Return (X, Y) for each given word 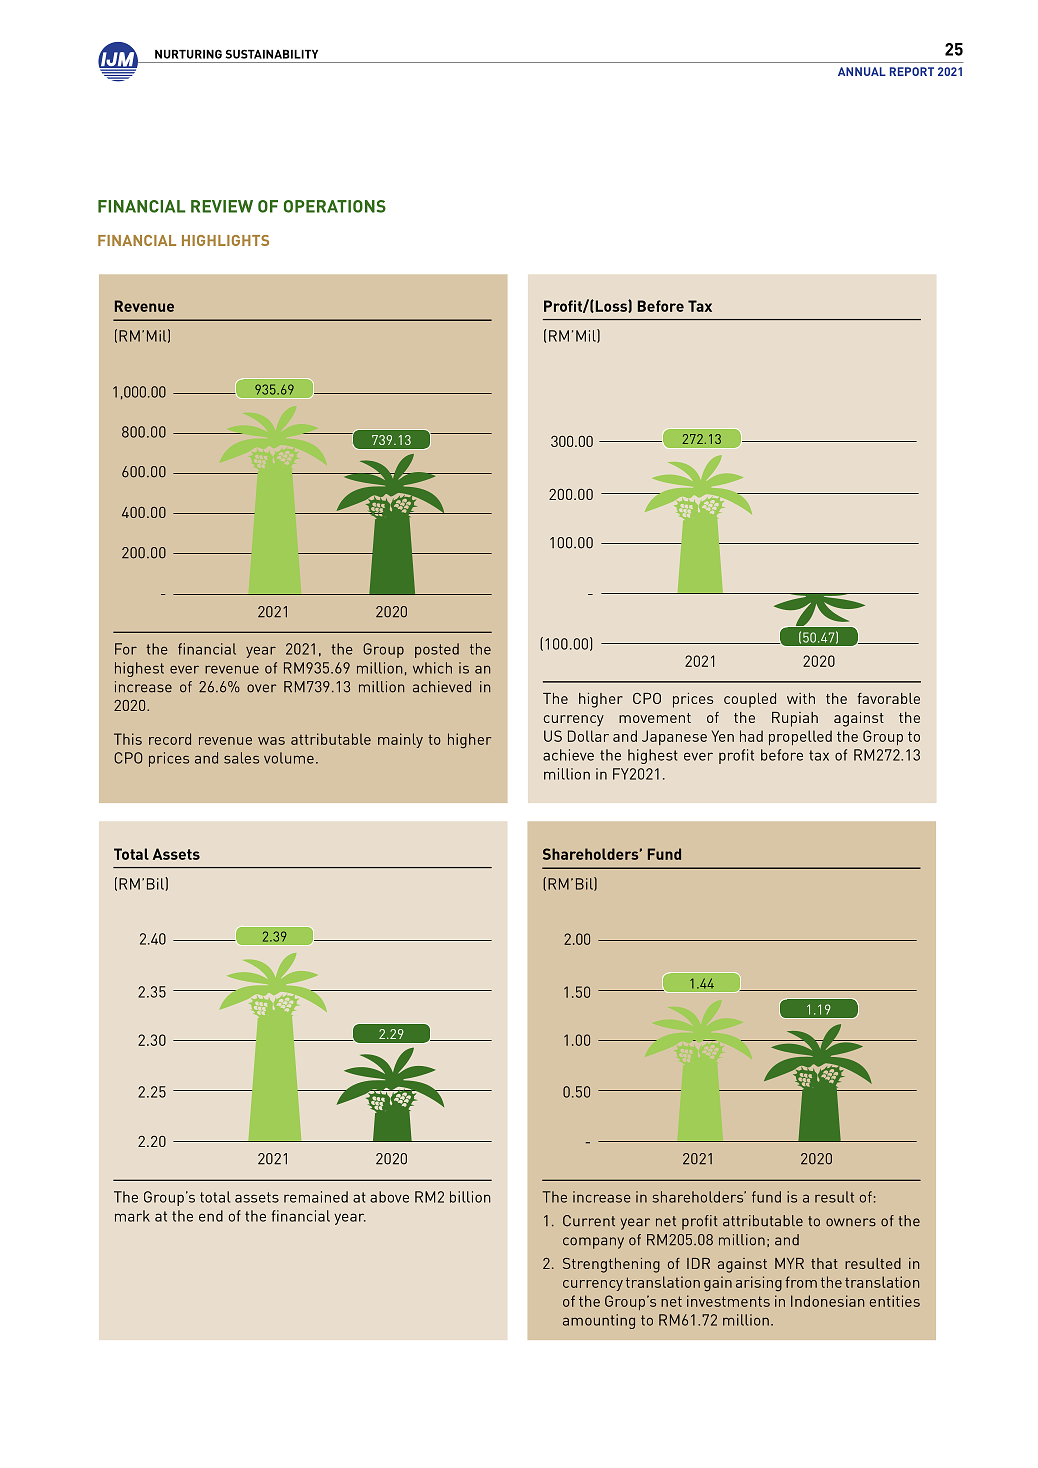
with (801, 698)
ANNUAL (862, 71)
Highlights (225, 240)
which (432, 668)
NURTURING (188, 54)
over (261, 688)
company (593, 1243)
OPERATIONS (335, 206)
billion (470, 1197)
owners (851, 1222)
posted (437, 650)
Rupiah (795, 719)
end (211, 1216)
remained (316, 1197)
